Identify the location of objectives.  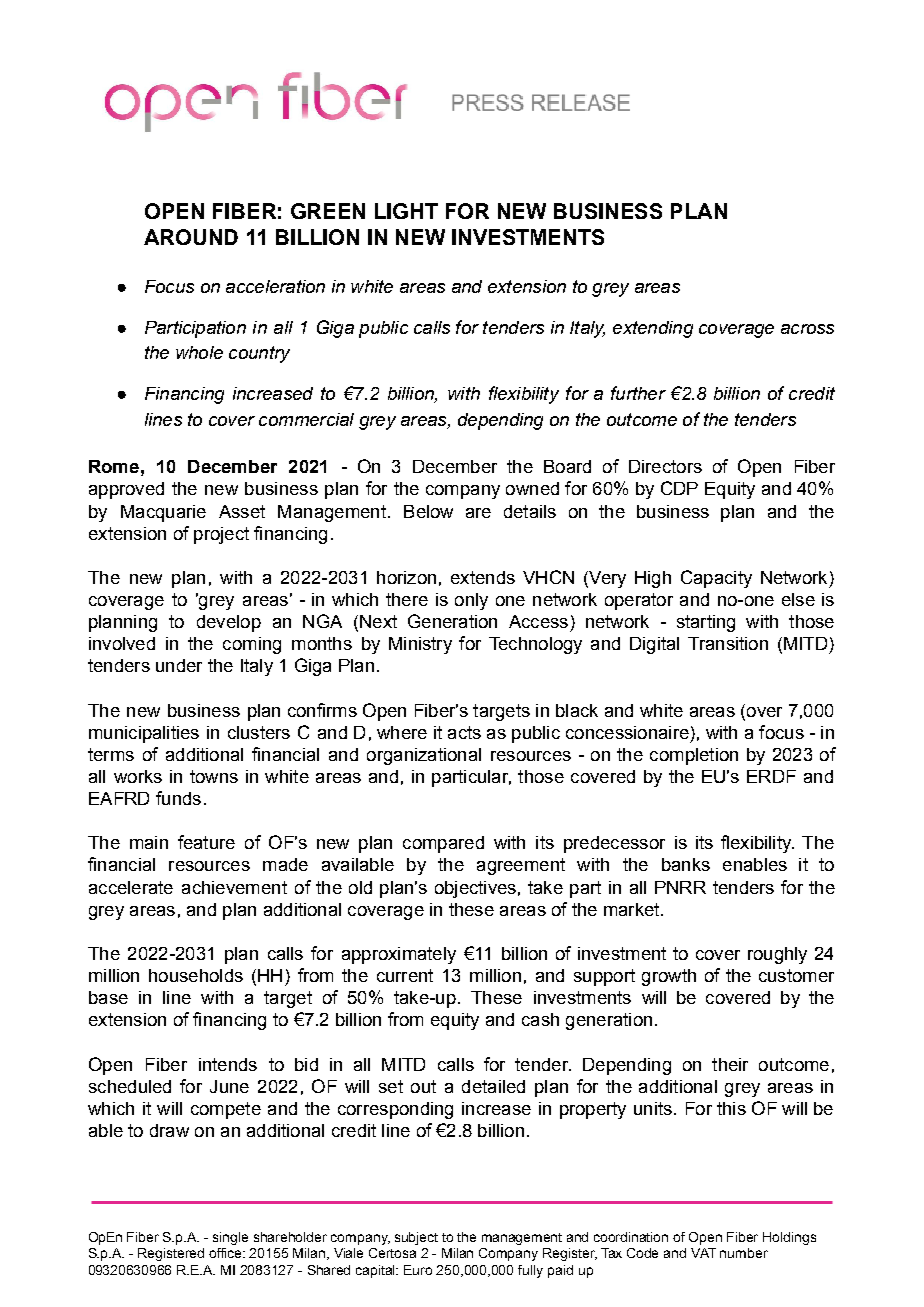
(475, 889).
